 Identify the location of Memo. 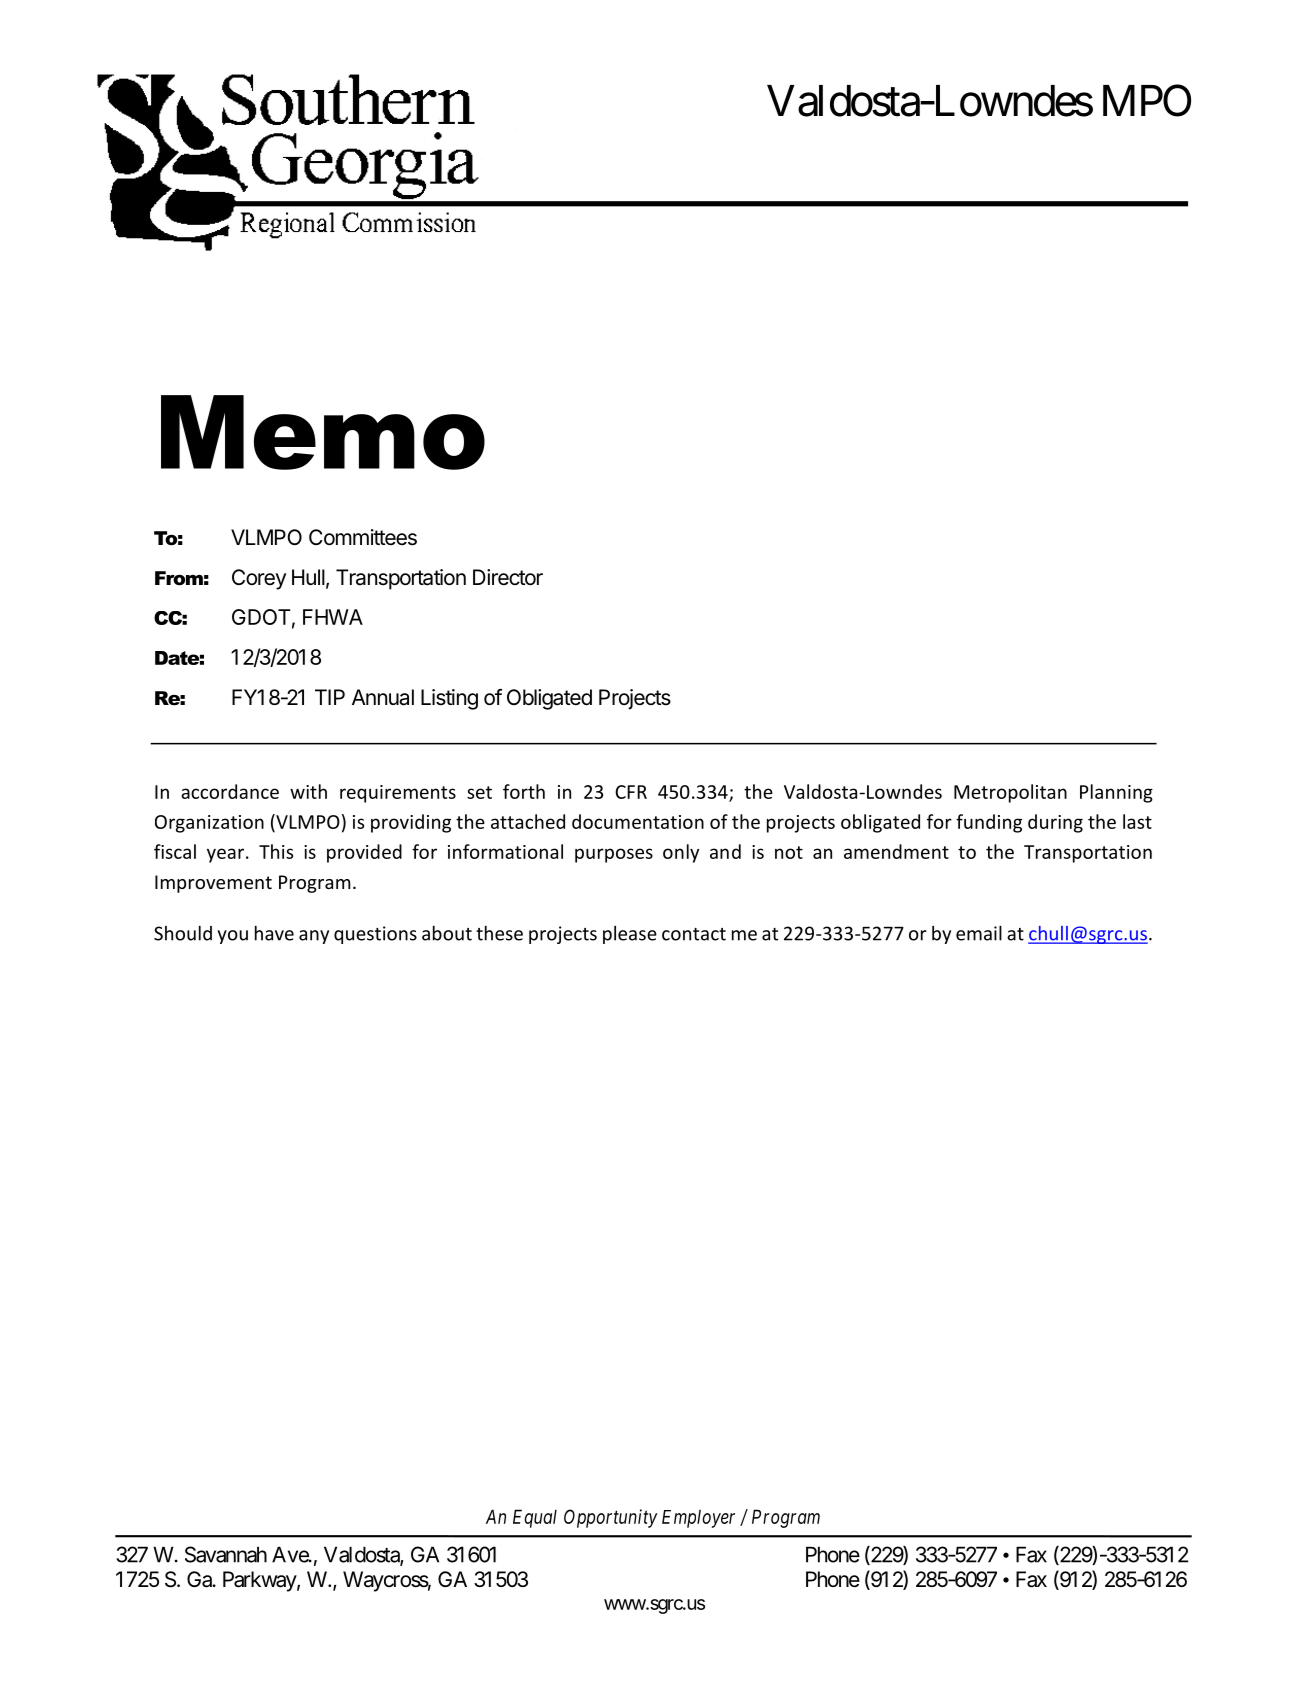
(323, 432).
